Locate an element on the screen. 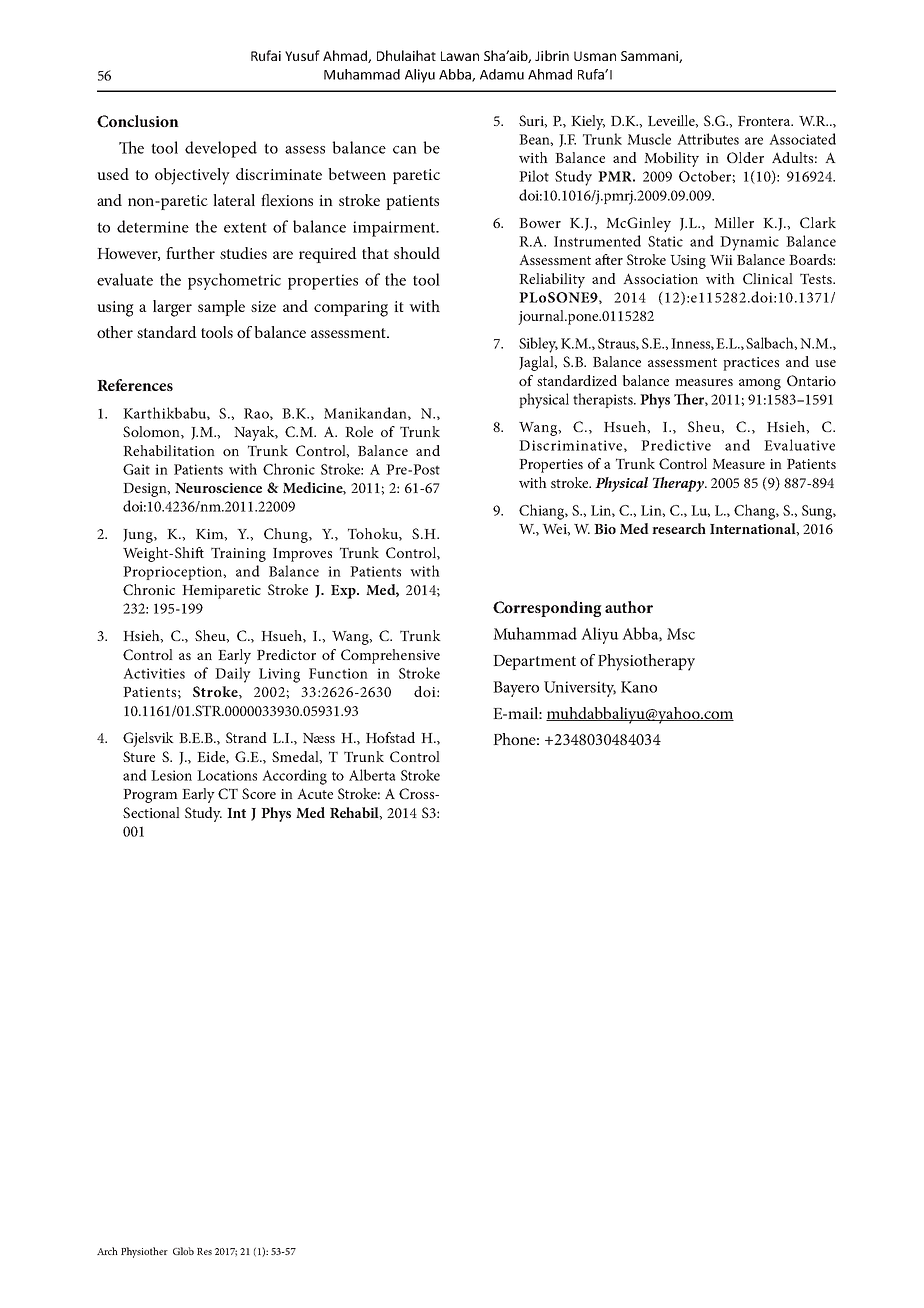 Image resolution: width=924 pixels, height=1308 pixels. Glob is located at coordinates (183, 1251).
